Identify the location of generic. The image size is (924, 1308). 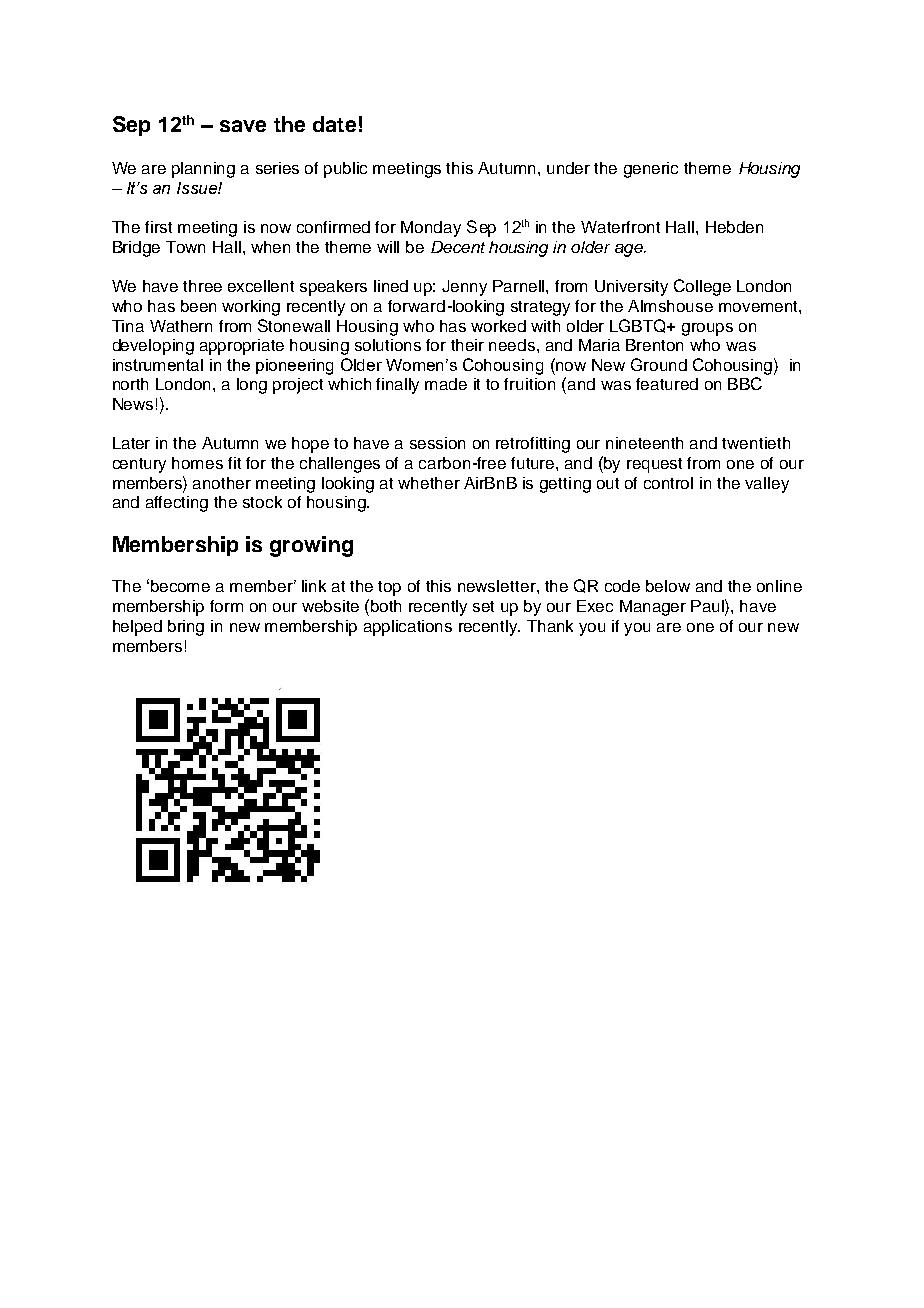
(651, 170).
